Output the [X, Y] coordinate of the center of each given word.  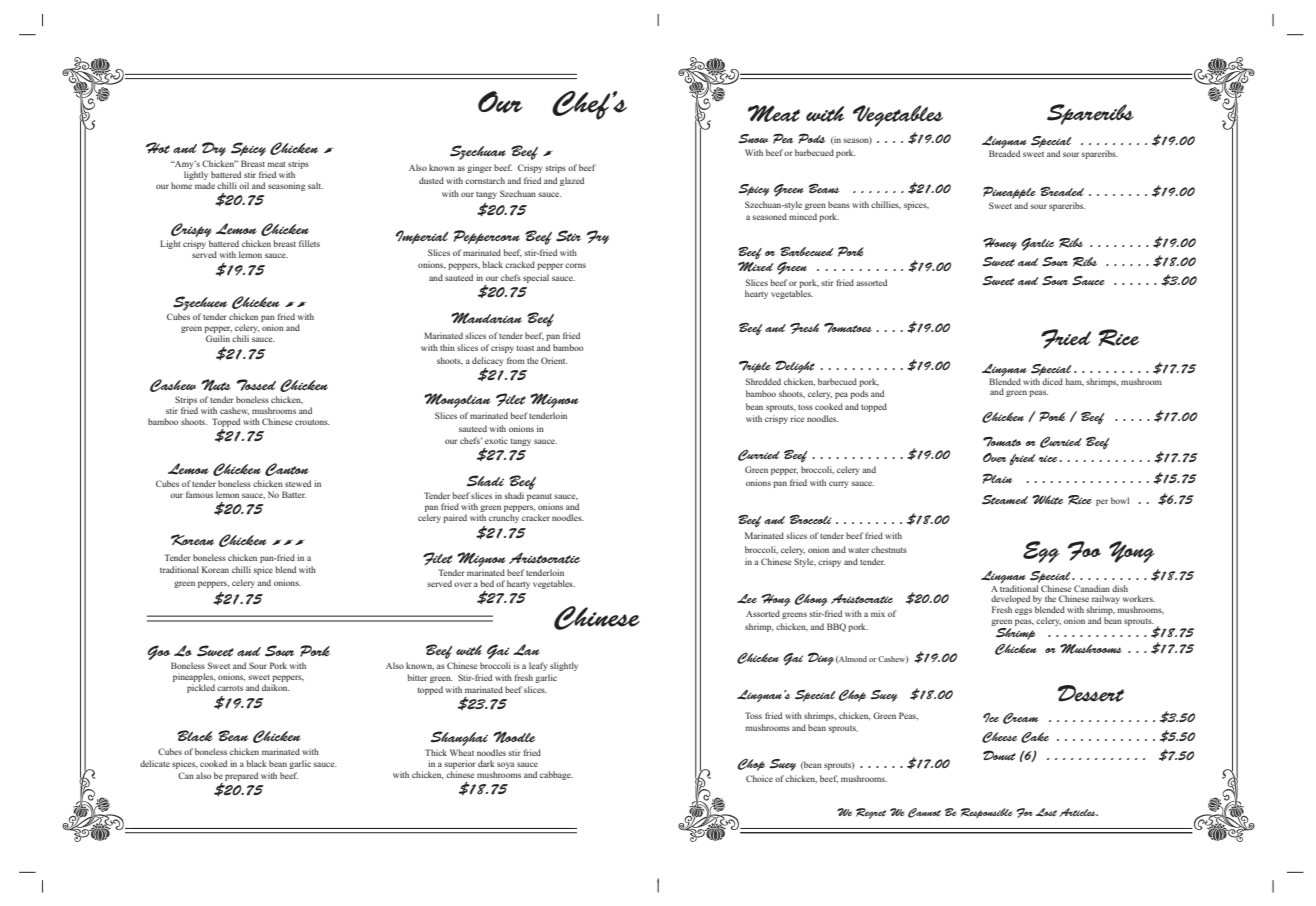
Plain [997, 478]
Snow [753, 138]
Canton [287, 469]
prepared [241, 776]
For [1024, 813]
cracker [536, 517]
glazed [572, 181]
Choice [759, 778]
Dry [214, 149]
